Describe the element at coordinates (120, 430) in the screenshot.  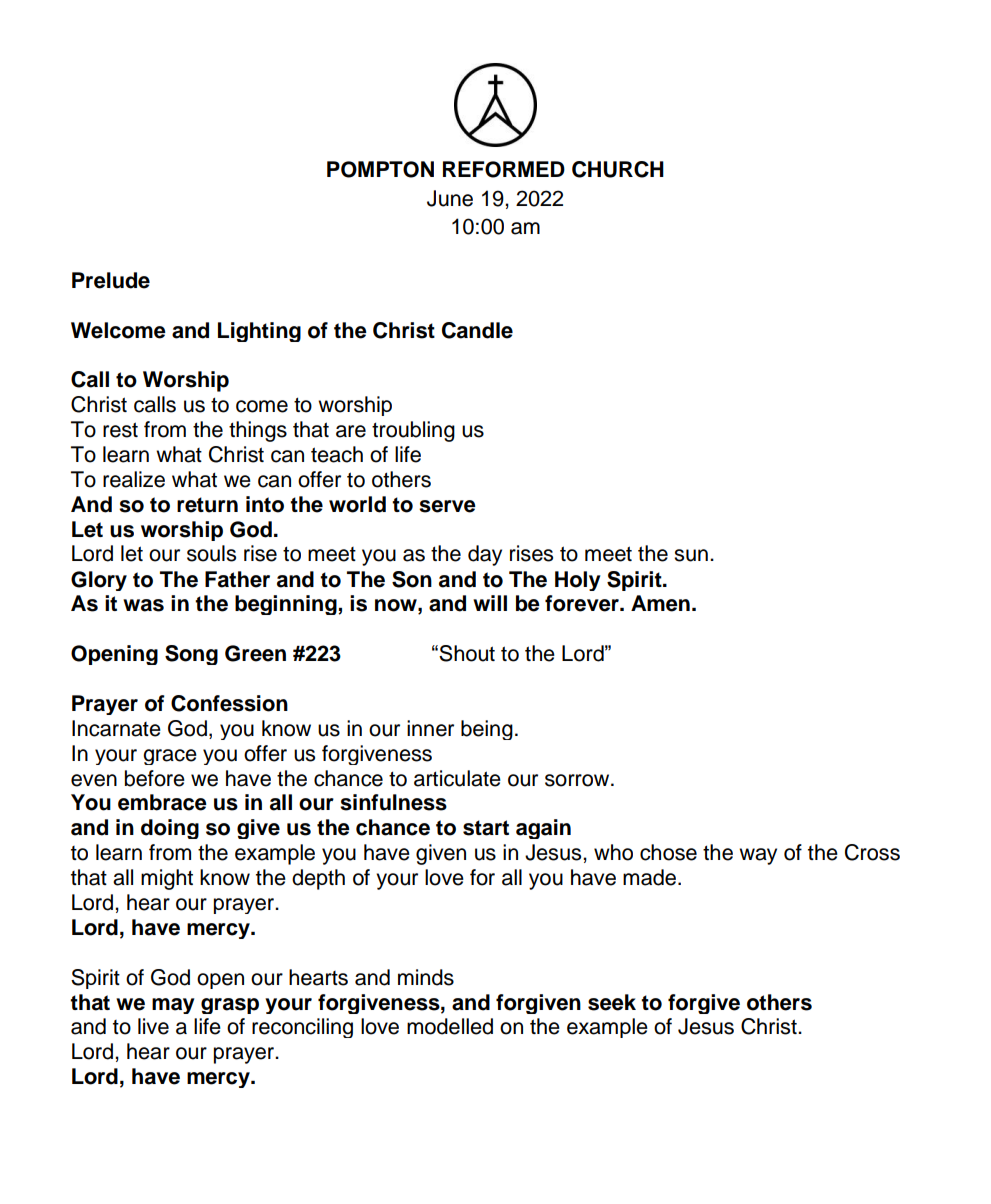
I see `rest` at that location.
